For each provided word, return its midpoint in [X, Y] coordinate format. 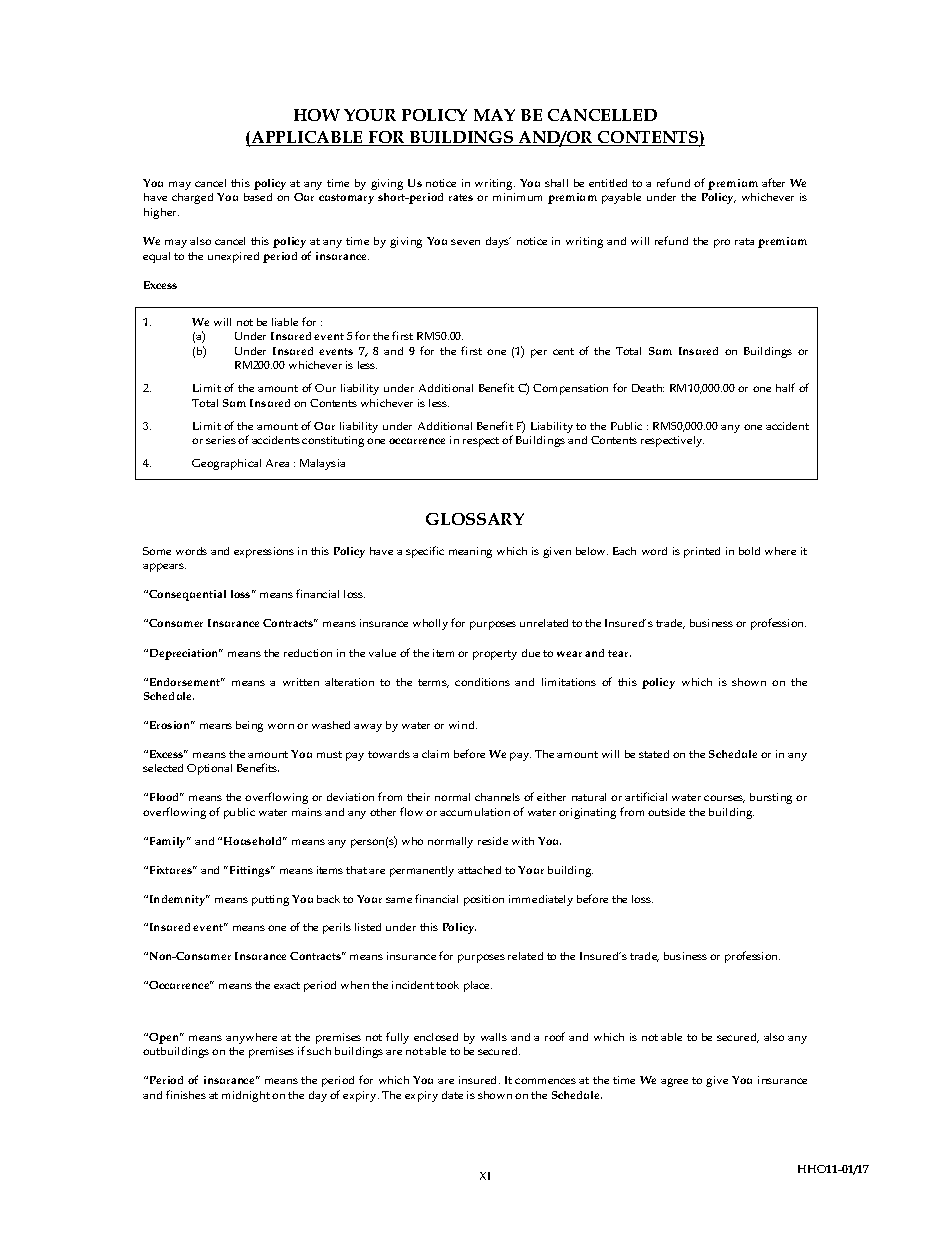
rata [744, 241]
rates [461, 197]
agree [674, 1082]
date [452, 1095]
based [258, 197]
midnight [246, 1096]
